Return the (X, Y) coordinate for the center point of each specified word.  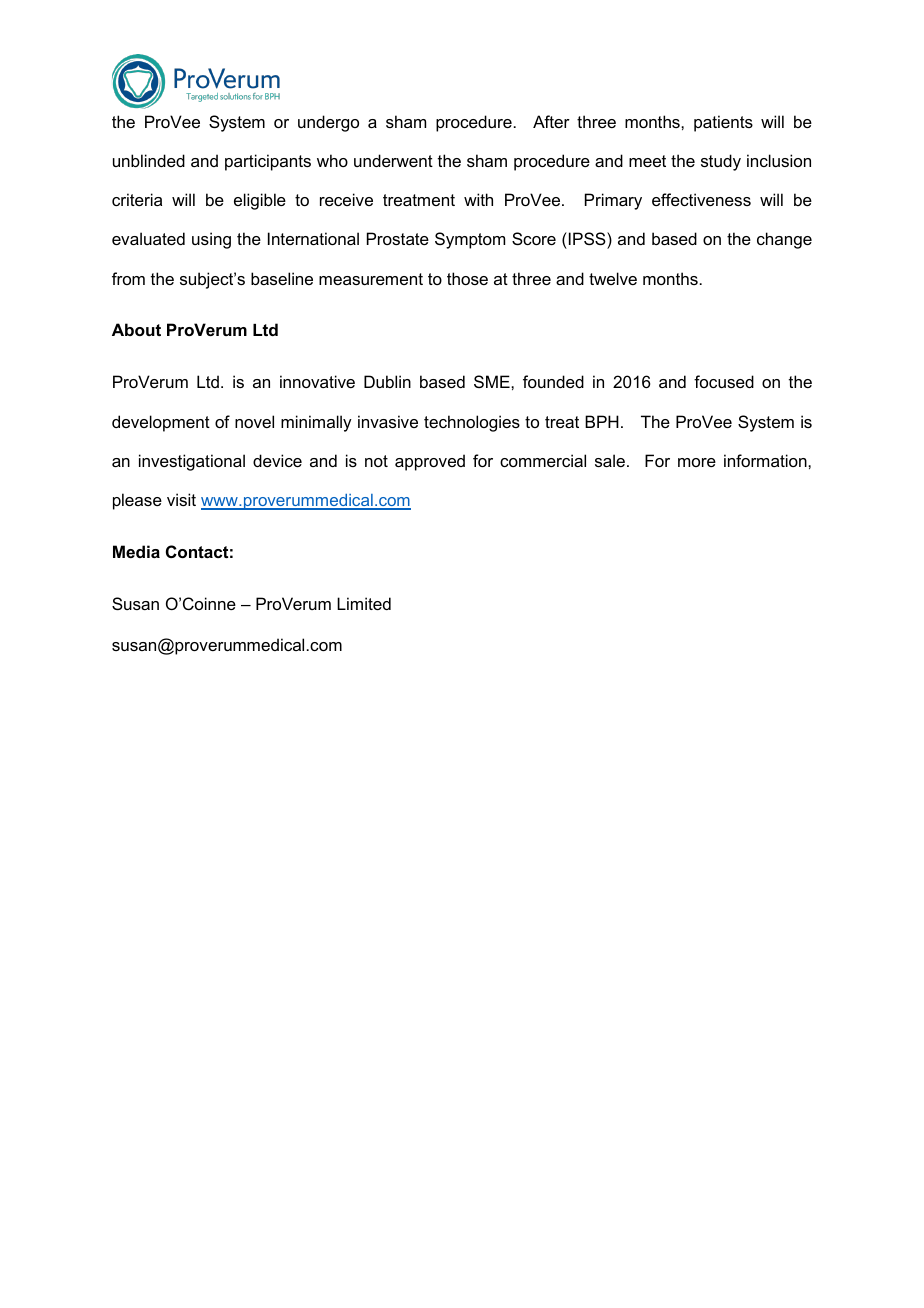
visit (181, 499)
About (136, 329)
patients (723, 123)
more (697, 462)
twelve (613, 278)
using (211, 240)
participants (268, 162)
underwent (393, 160)
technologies (472, 423)
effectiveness (701, 199)
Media (136, 551)
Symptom (470, 240)
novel (254, 421)
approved (430, 462)
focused (724, 381)
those (467, 278)
